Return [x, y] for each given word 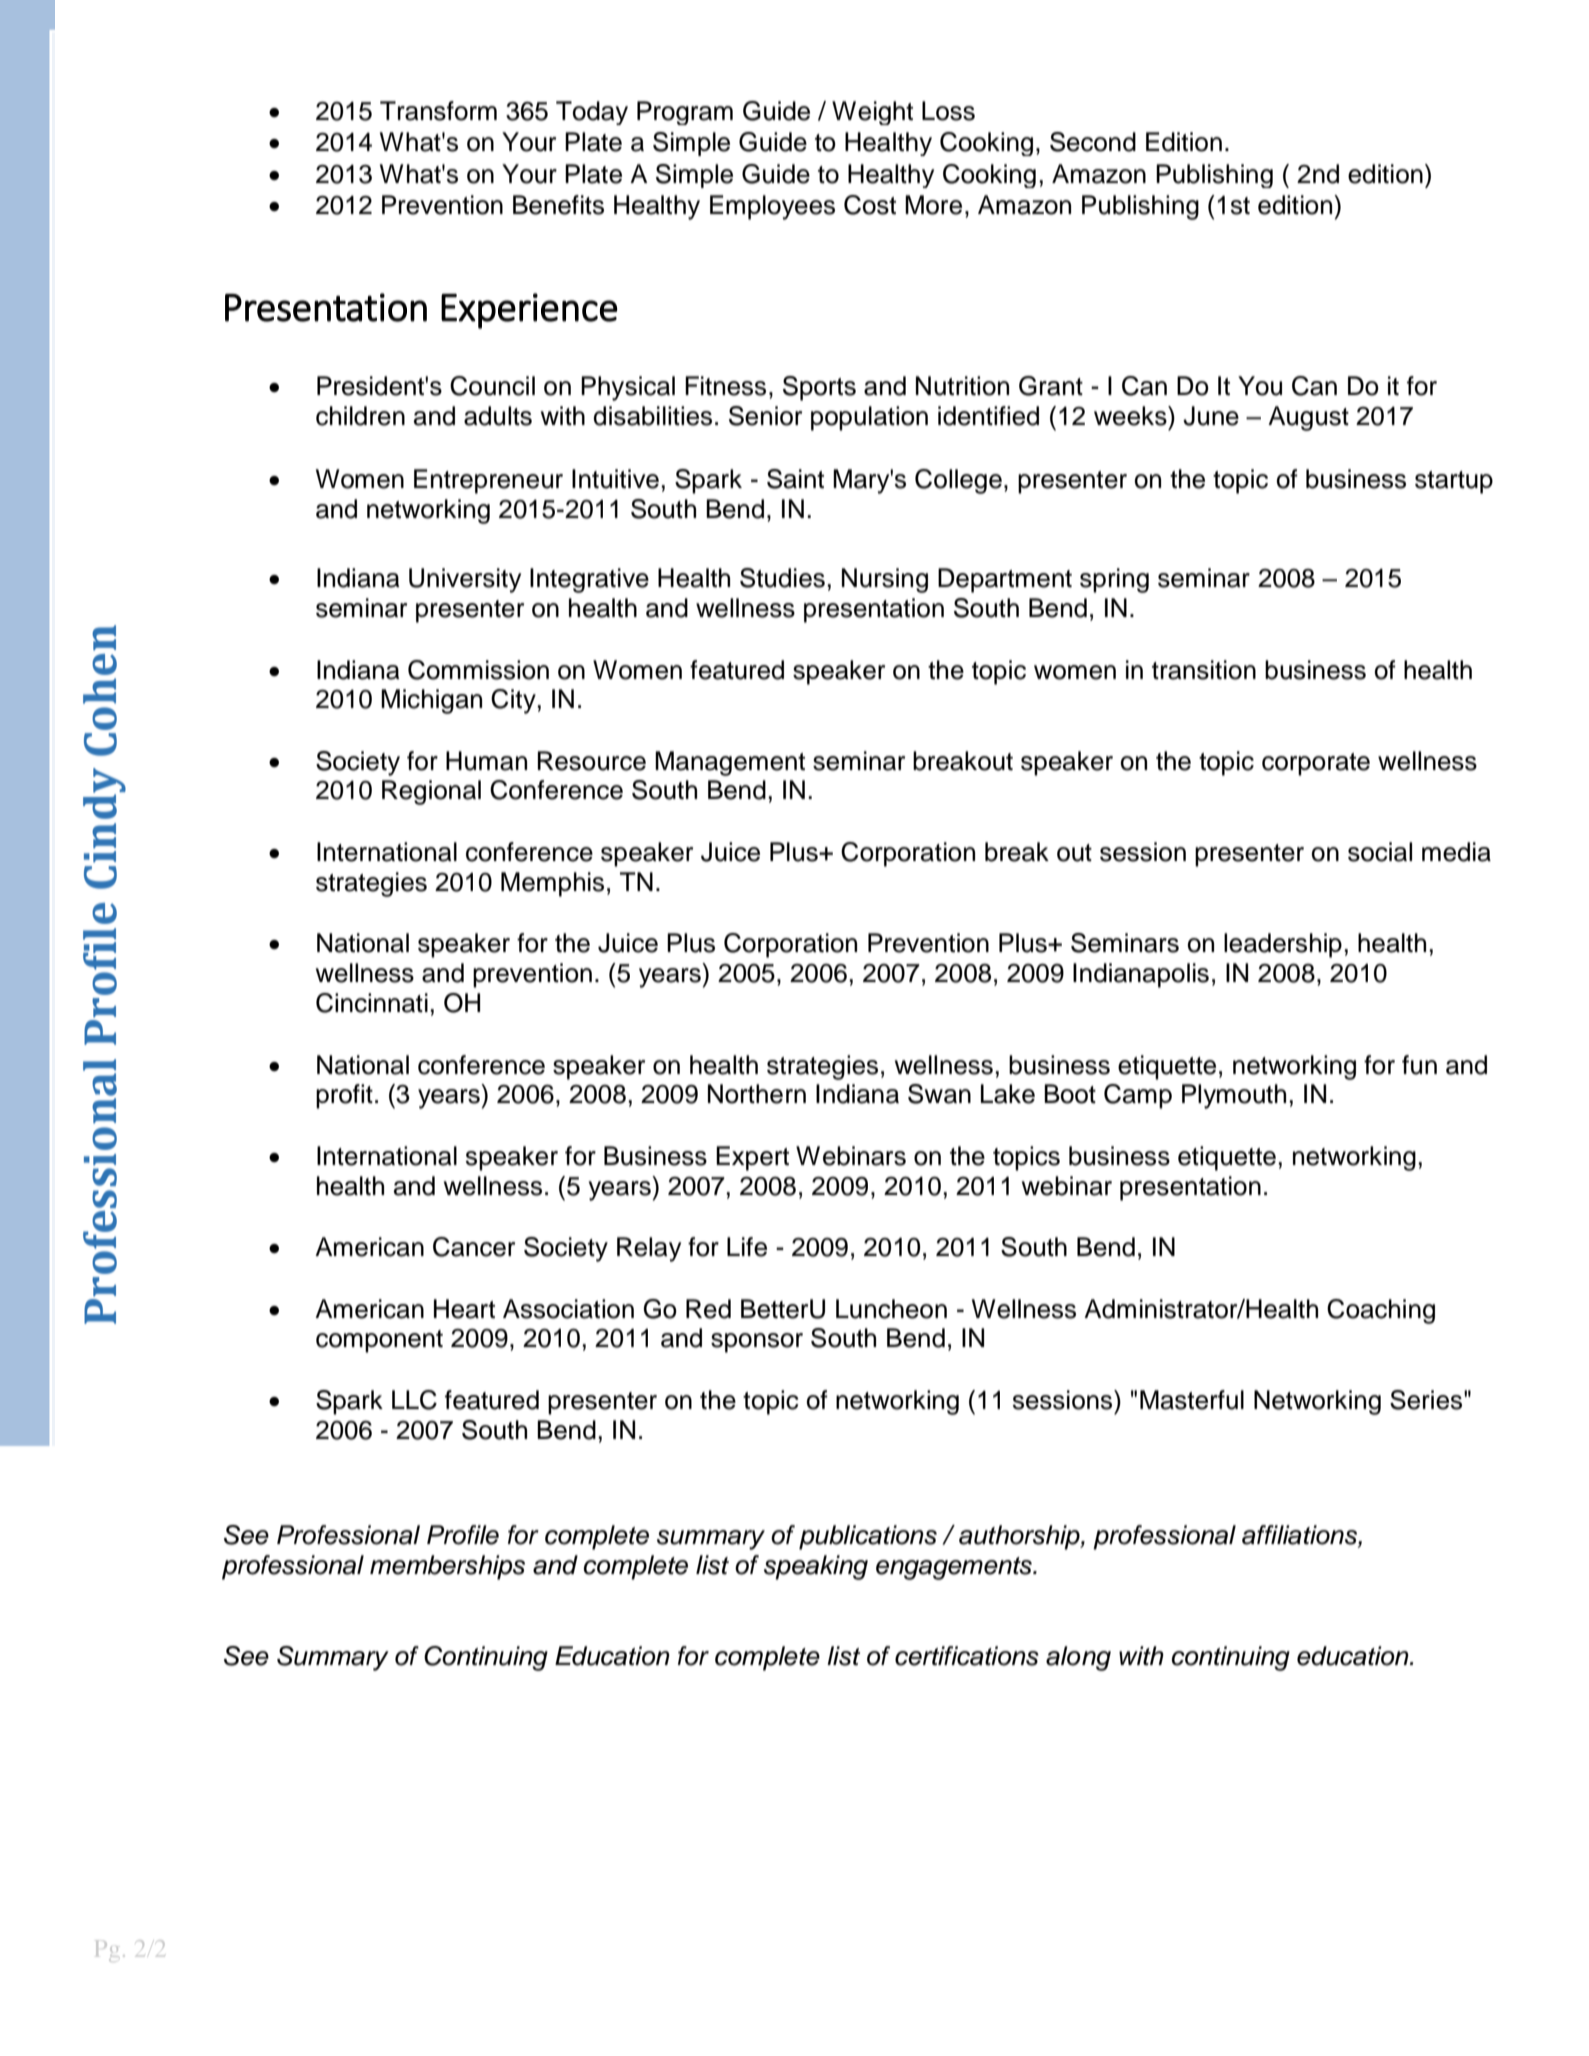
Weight [872, 113]
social [1380, 852]
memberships [447, 1567]
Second [1093, 142]
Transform [438, 111]
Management [730, 763]
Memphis [552, 884]
